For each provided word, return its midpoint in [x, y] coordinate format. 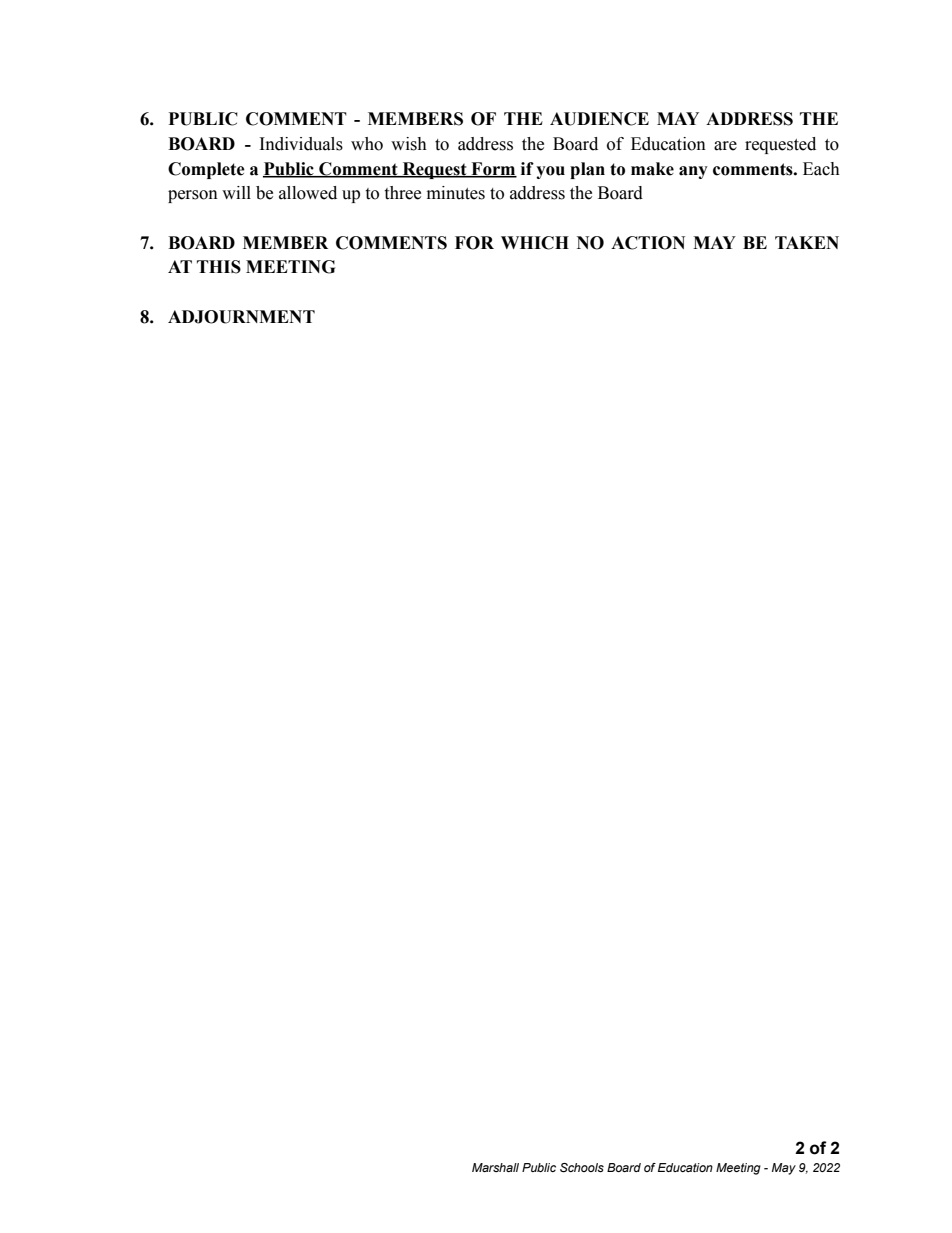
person [193, 196]
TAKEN [807, 242]
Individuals [301, 144]
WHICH [535, 243]
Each [821, 169]
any [693, 172]
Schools [582, 1167]
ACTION [648, 243]
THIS [219, 267]
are [725, 146]
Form [493, 169]
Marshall [495, 1167]
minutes [456, 193]
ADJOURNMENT [241, 317]
